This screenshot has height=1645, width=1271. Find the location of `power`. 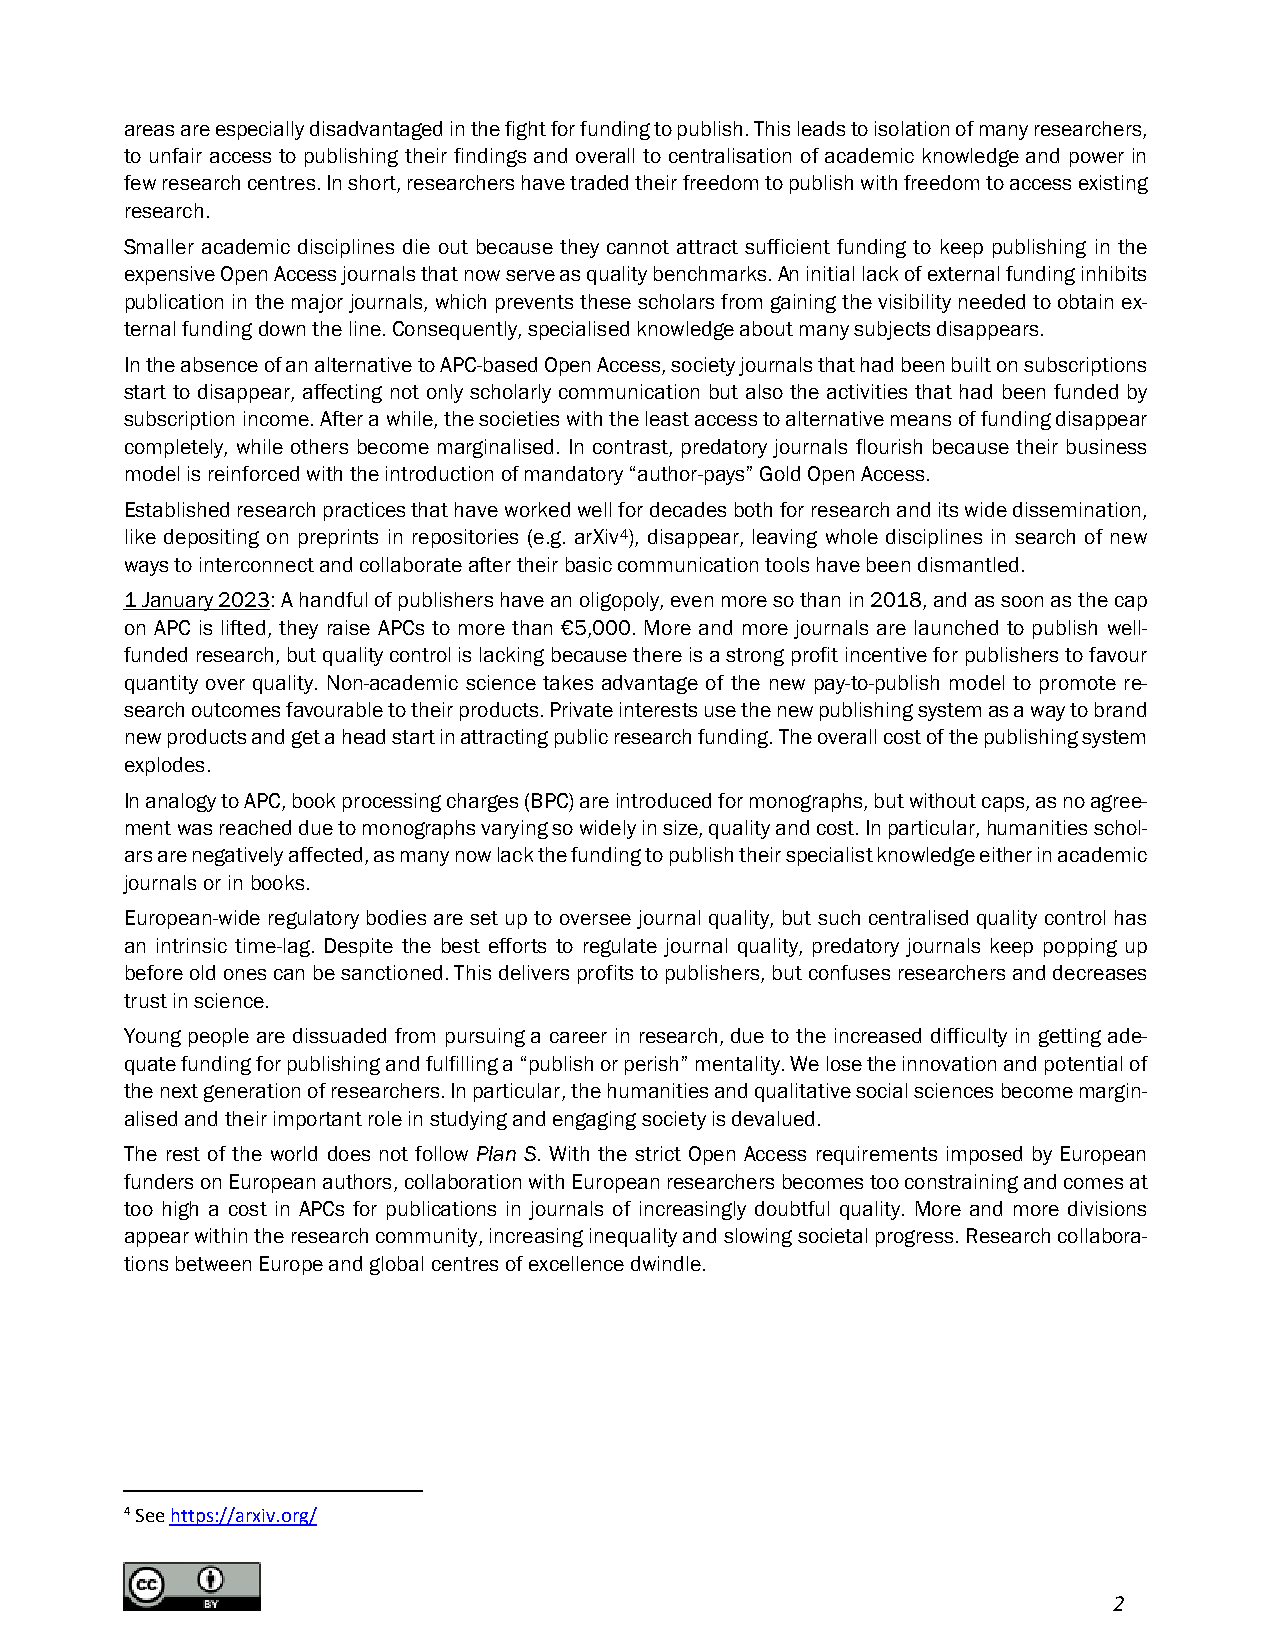

power is located at coordinates (1097, 159).
